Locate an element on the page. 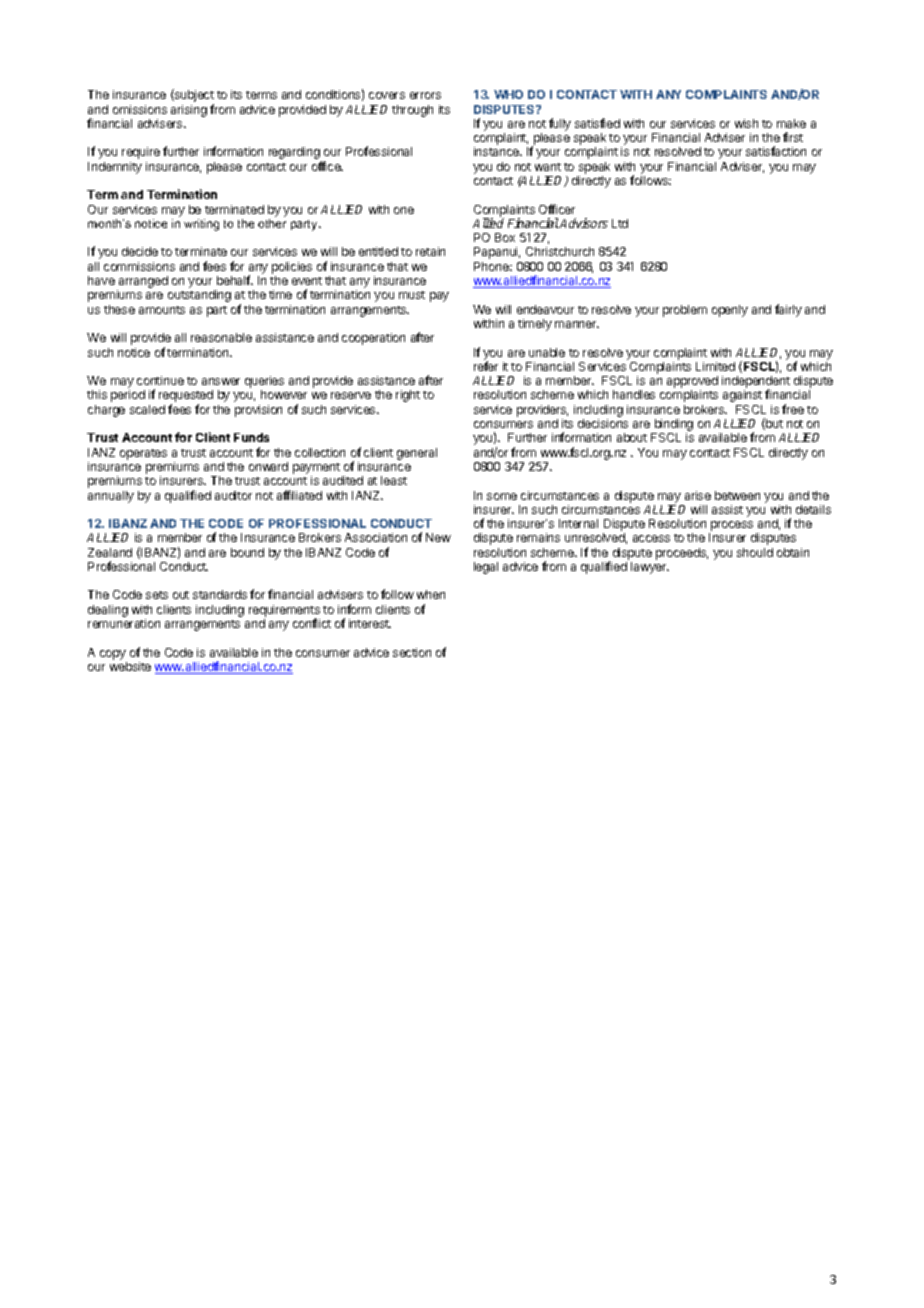  section is located at coordinates (412, 652).
